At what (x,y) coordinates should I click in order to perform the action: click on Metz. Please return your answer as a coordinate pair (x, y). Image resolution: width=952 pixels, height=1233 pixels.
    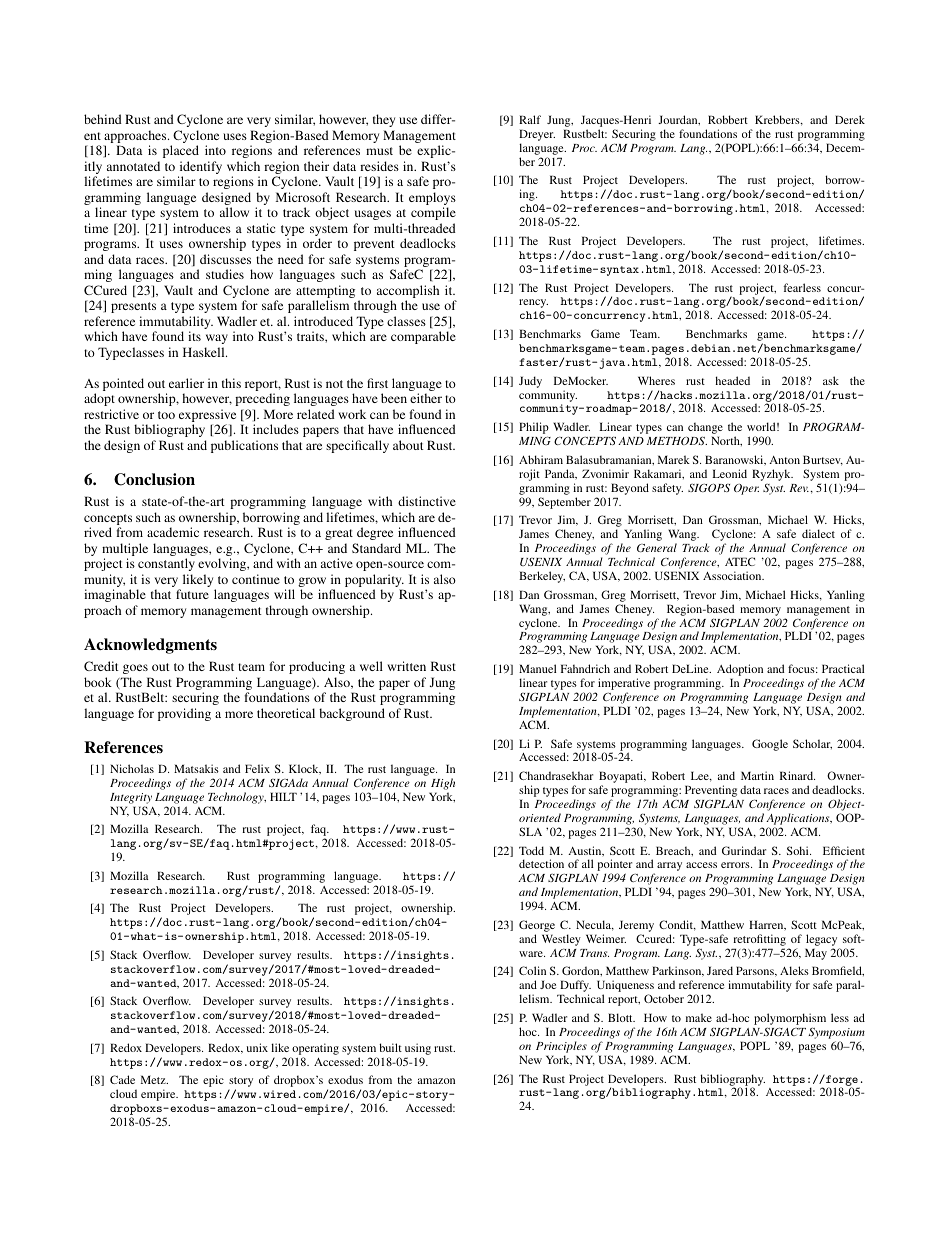
    Looking at the image, I should click on (154, 1079).
